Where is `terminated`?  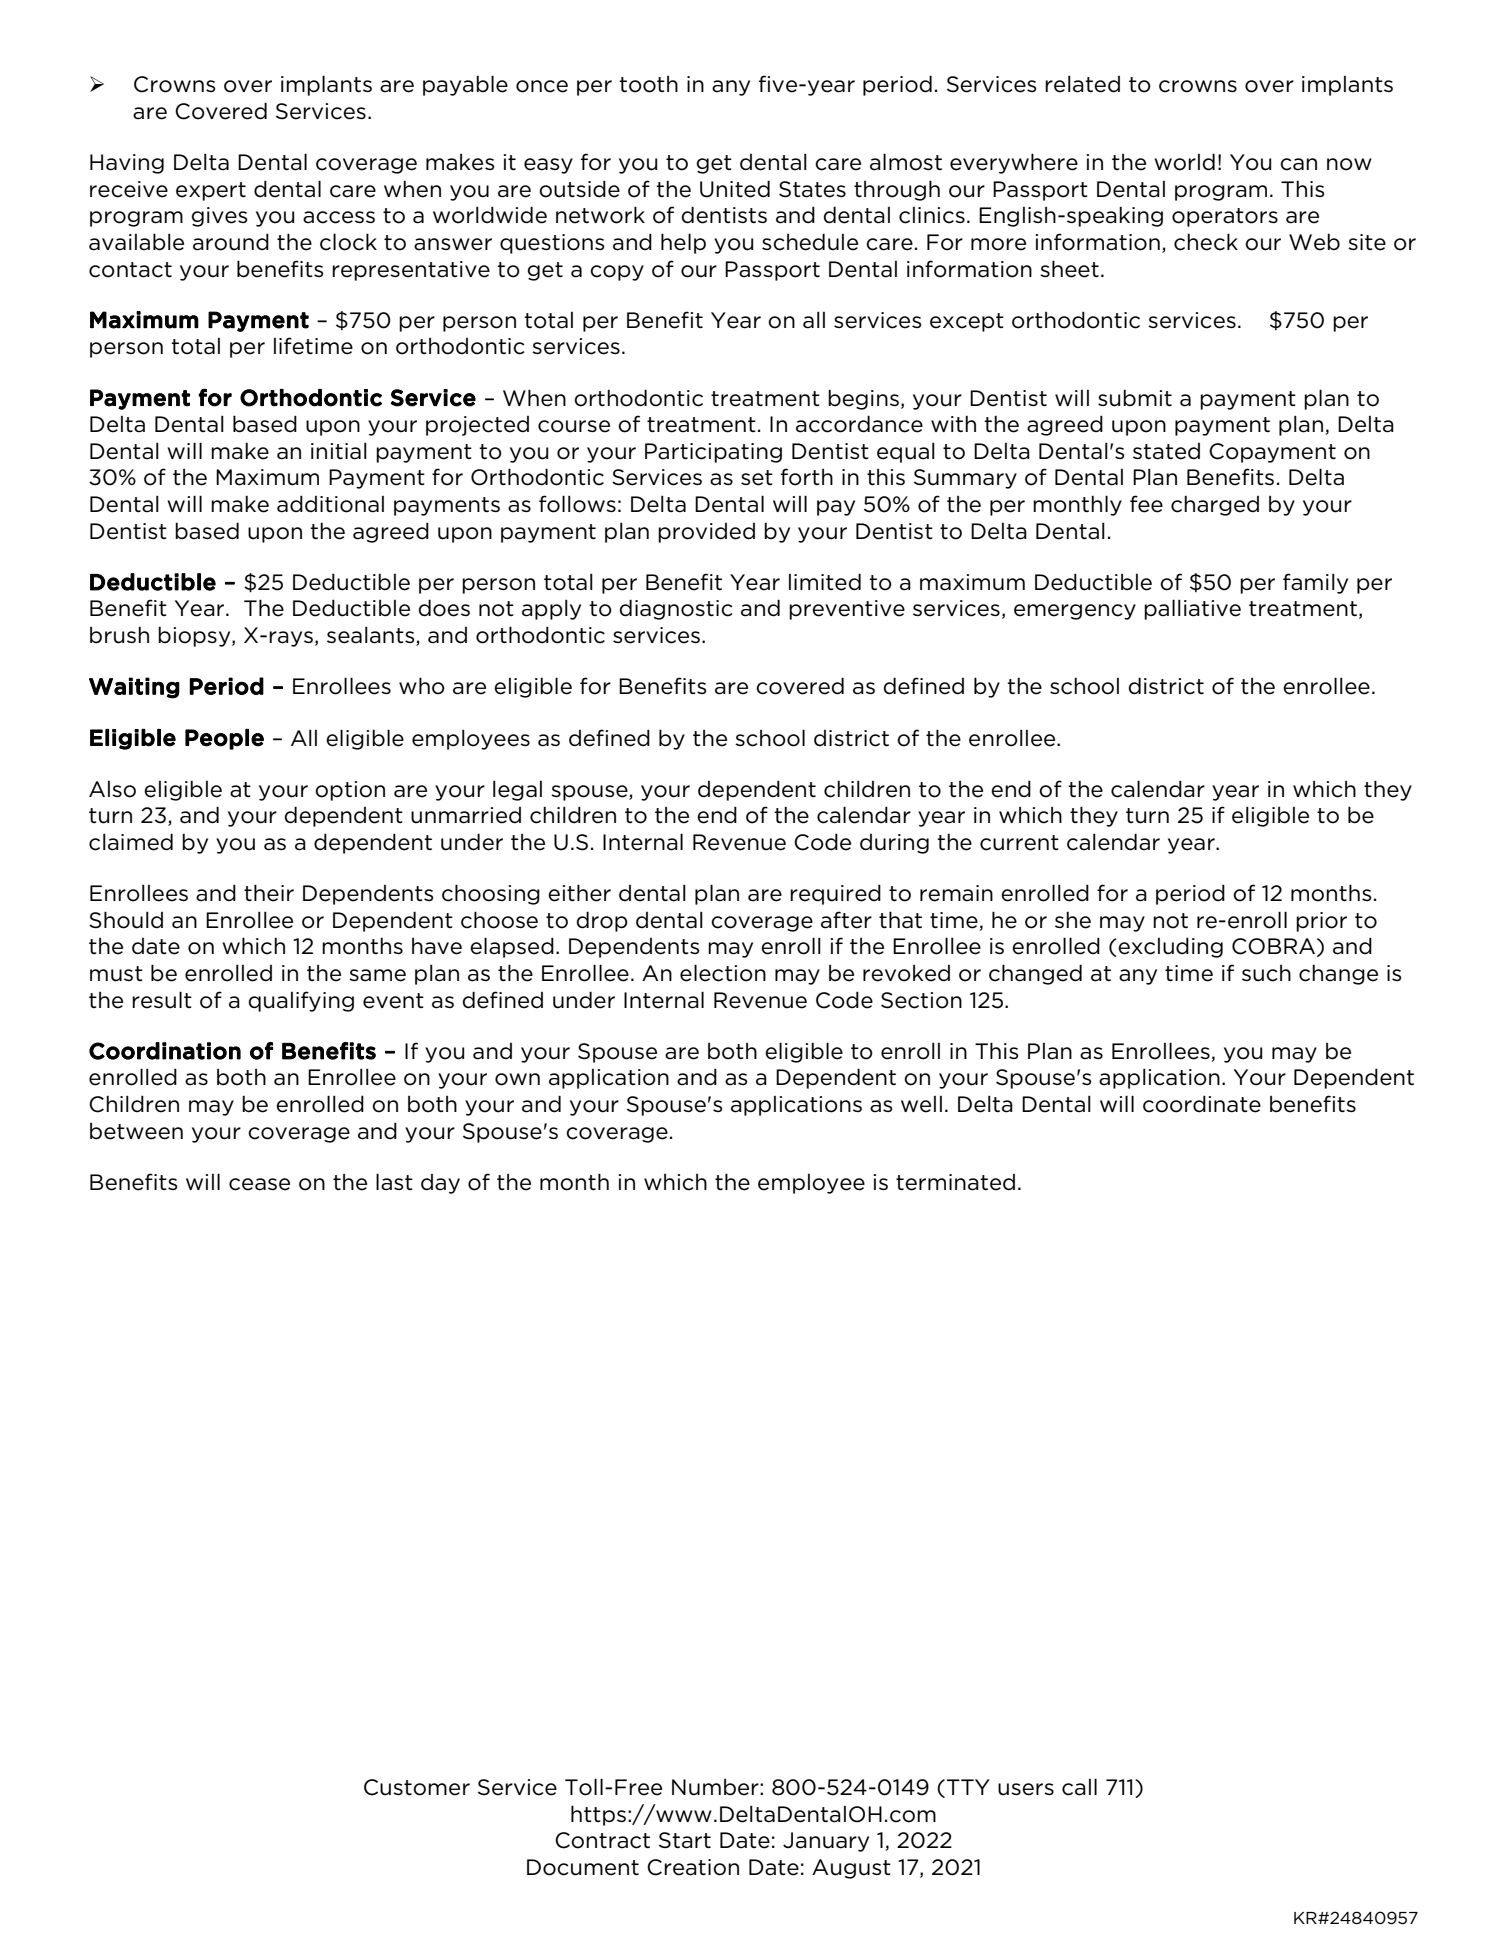 terminated is located at coordinates (955, 1182).
